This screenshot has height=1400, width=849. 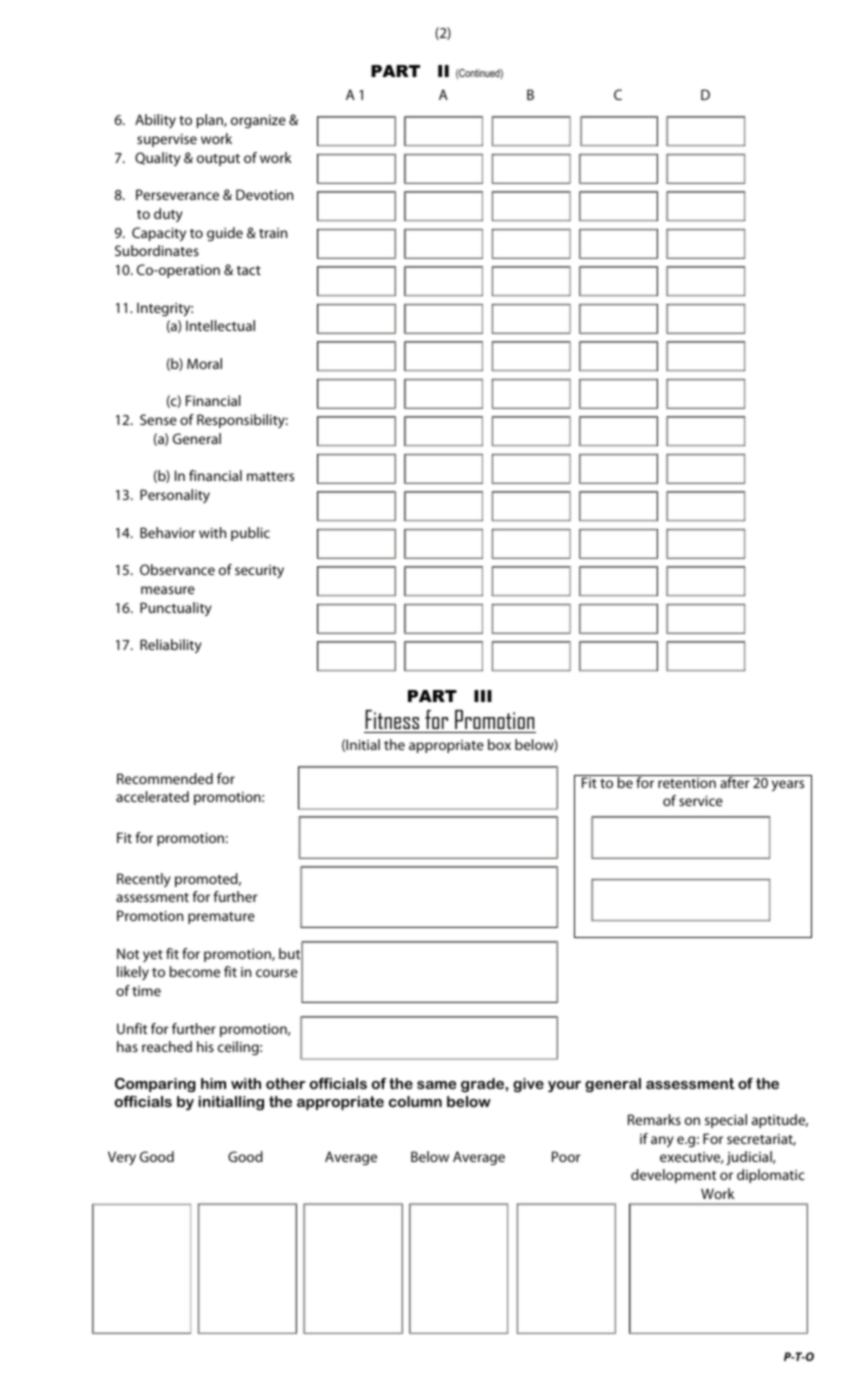 What do you see at coordinates (264, 194) in the screenshot?
I see `Devotion` at bounding box center [264, 194].
